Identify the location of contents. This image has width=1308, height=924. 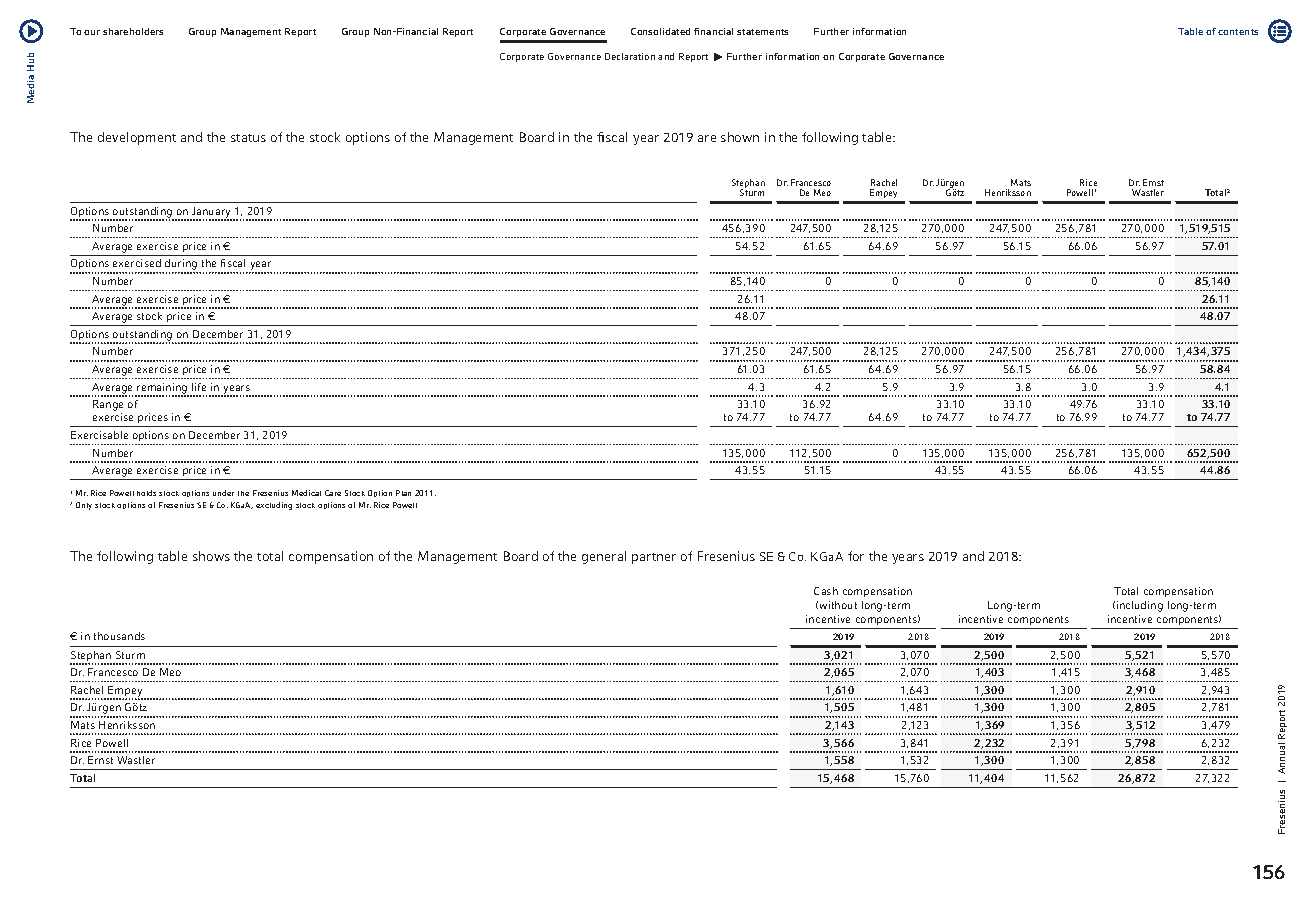
(1238, 32).
